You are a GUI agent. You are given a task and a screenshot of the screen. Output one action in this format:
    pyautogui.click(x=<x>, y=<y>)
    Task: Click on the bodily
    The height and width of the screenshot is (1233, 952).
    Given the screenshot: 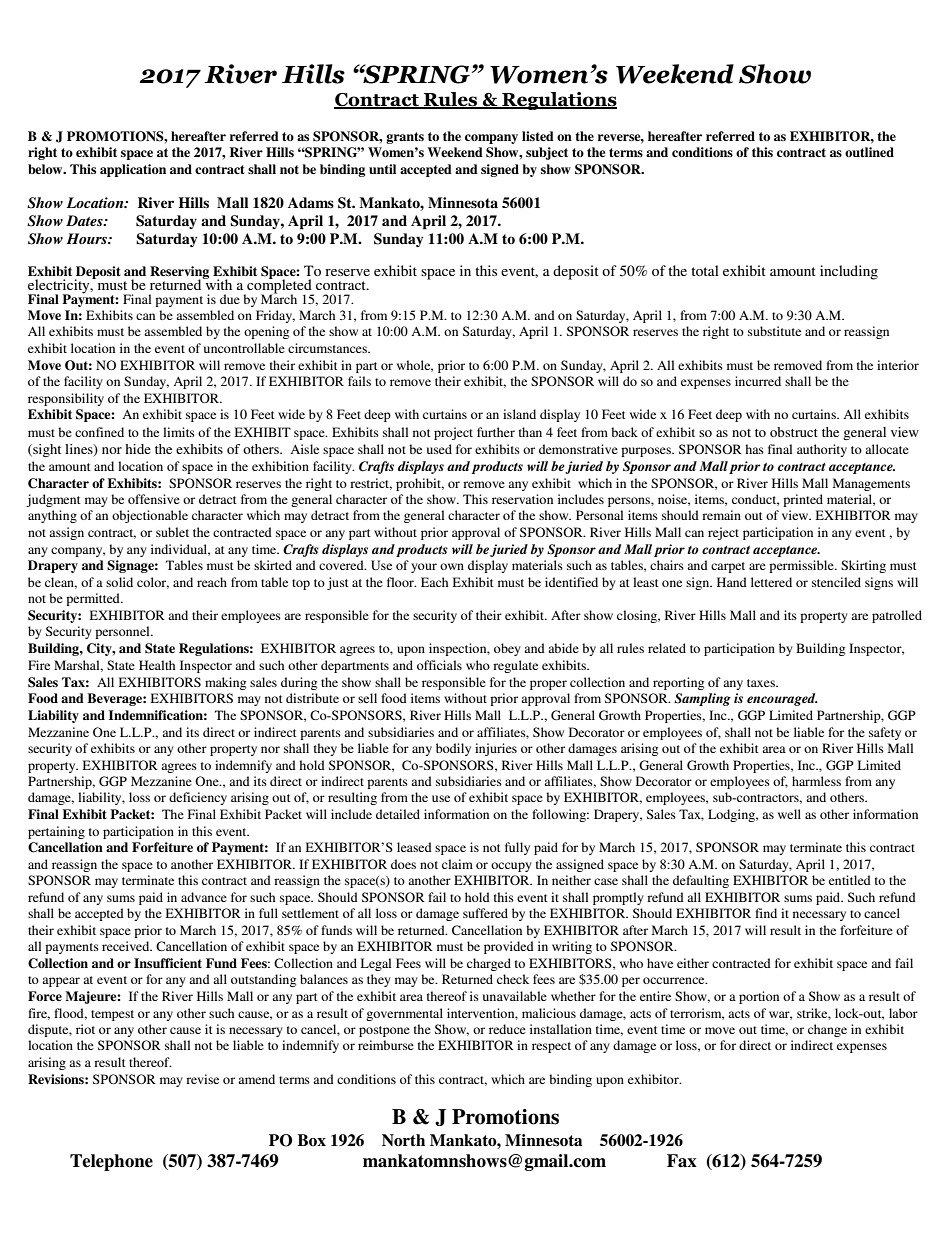 What is the action you would take?
    pyautogui.click(x=453, y=749)
